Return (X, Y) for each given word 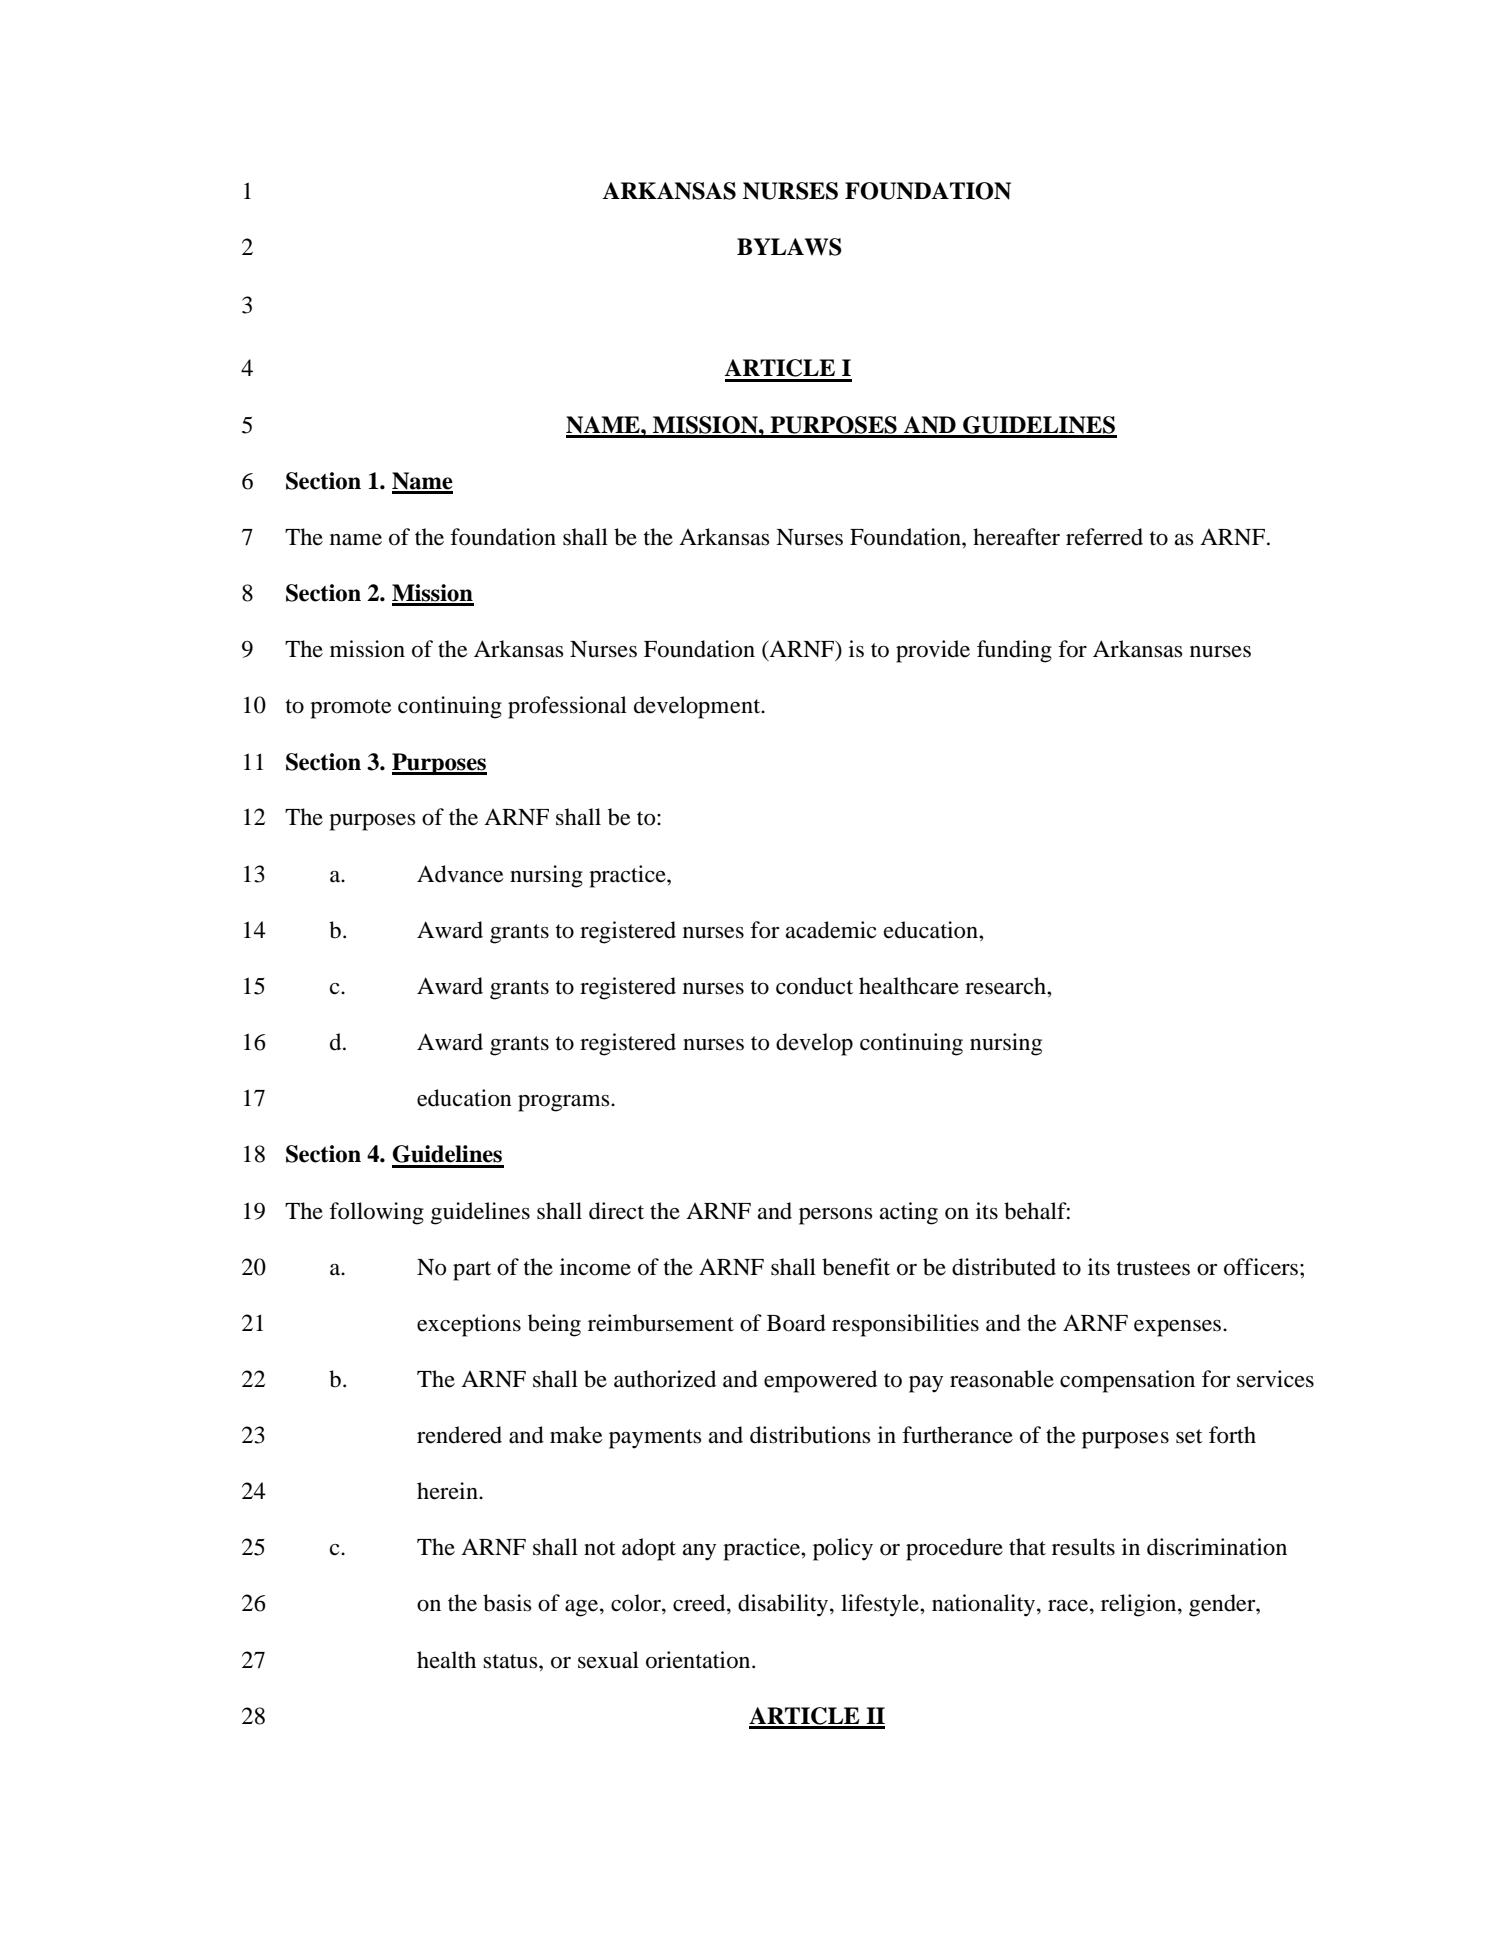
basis (507, 1603)
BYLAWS (789, 247)
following (376, 1213)
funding (1014, 651)
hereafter (1016, 537)
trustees (1153, 1268)
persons (836, 1216)
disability (784, 1605)
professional (567, 707)
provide (933, 651)
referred (1104, 537)
